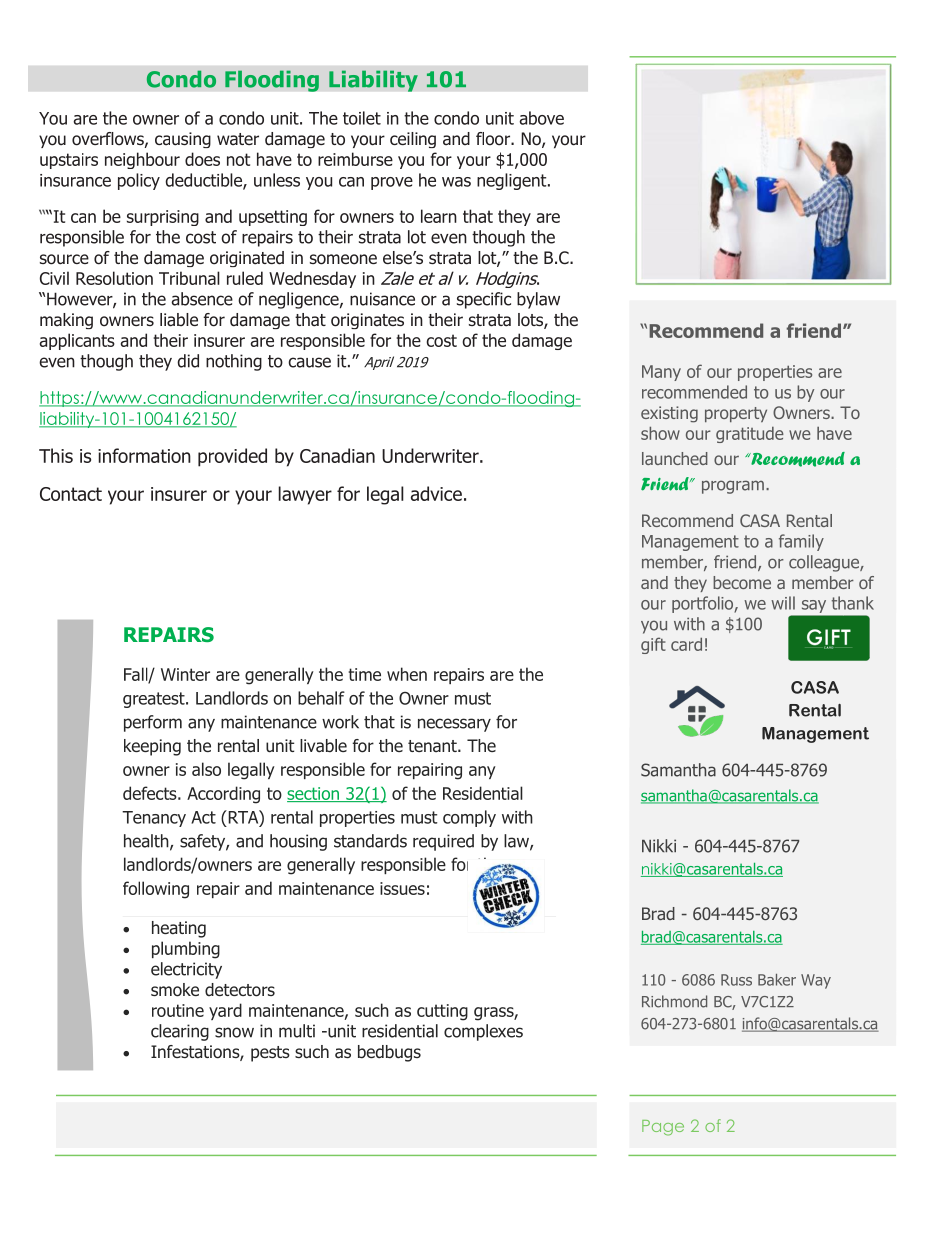 The height and width of the document is (1233, 952). Describe the element at coordinates (180, 1032) in the document. I see `clearing` at that location.
